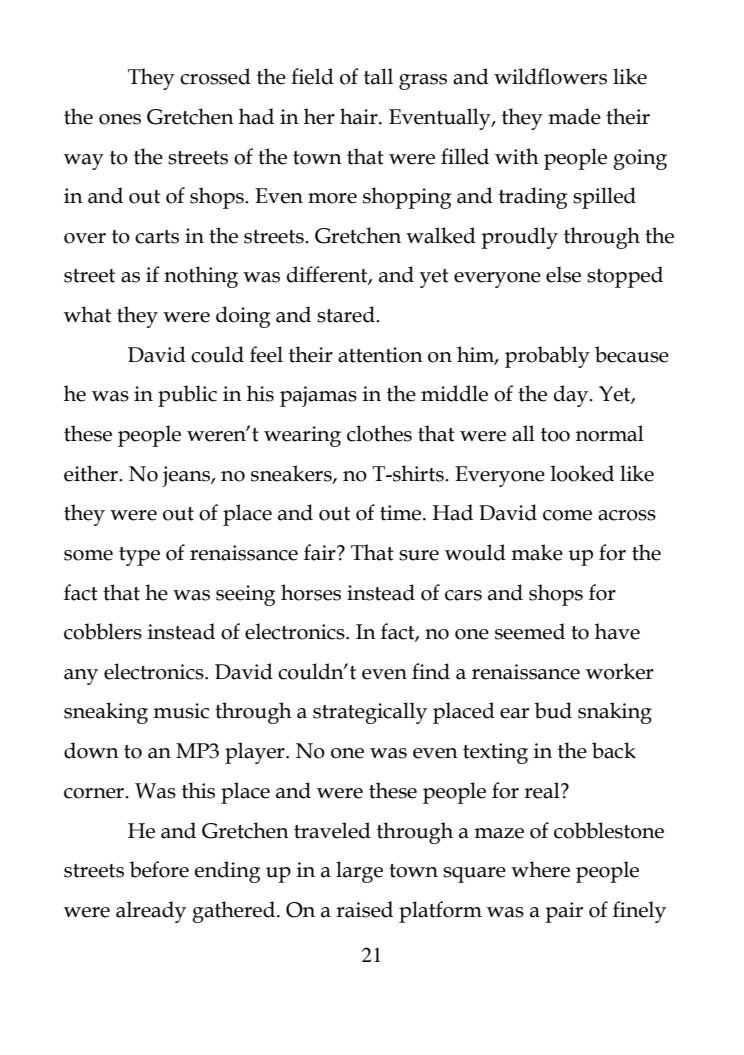 The height and width of the screenshot is (1055, 744). I want to click on ones, so click(120, 119).
